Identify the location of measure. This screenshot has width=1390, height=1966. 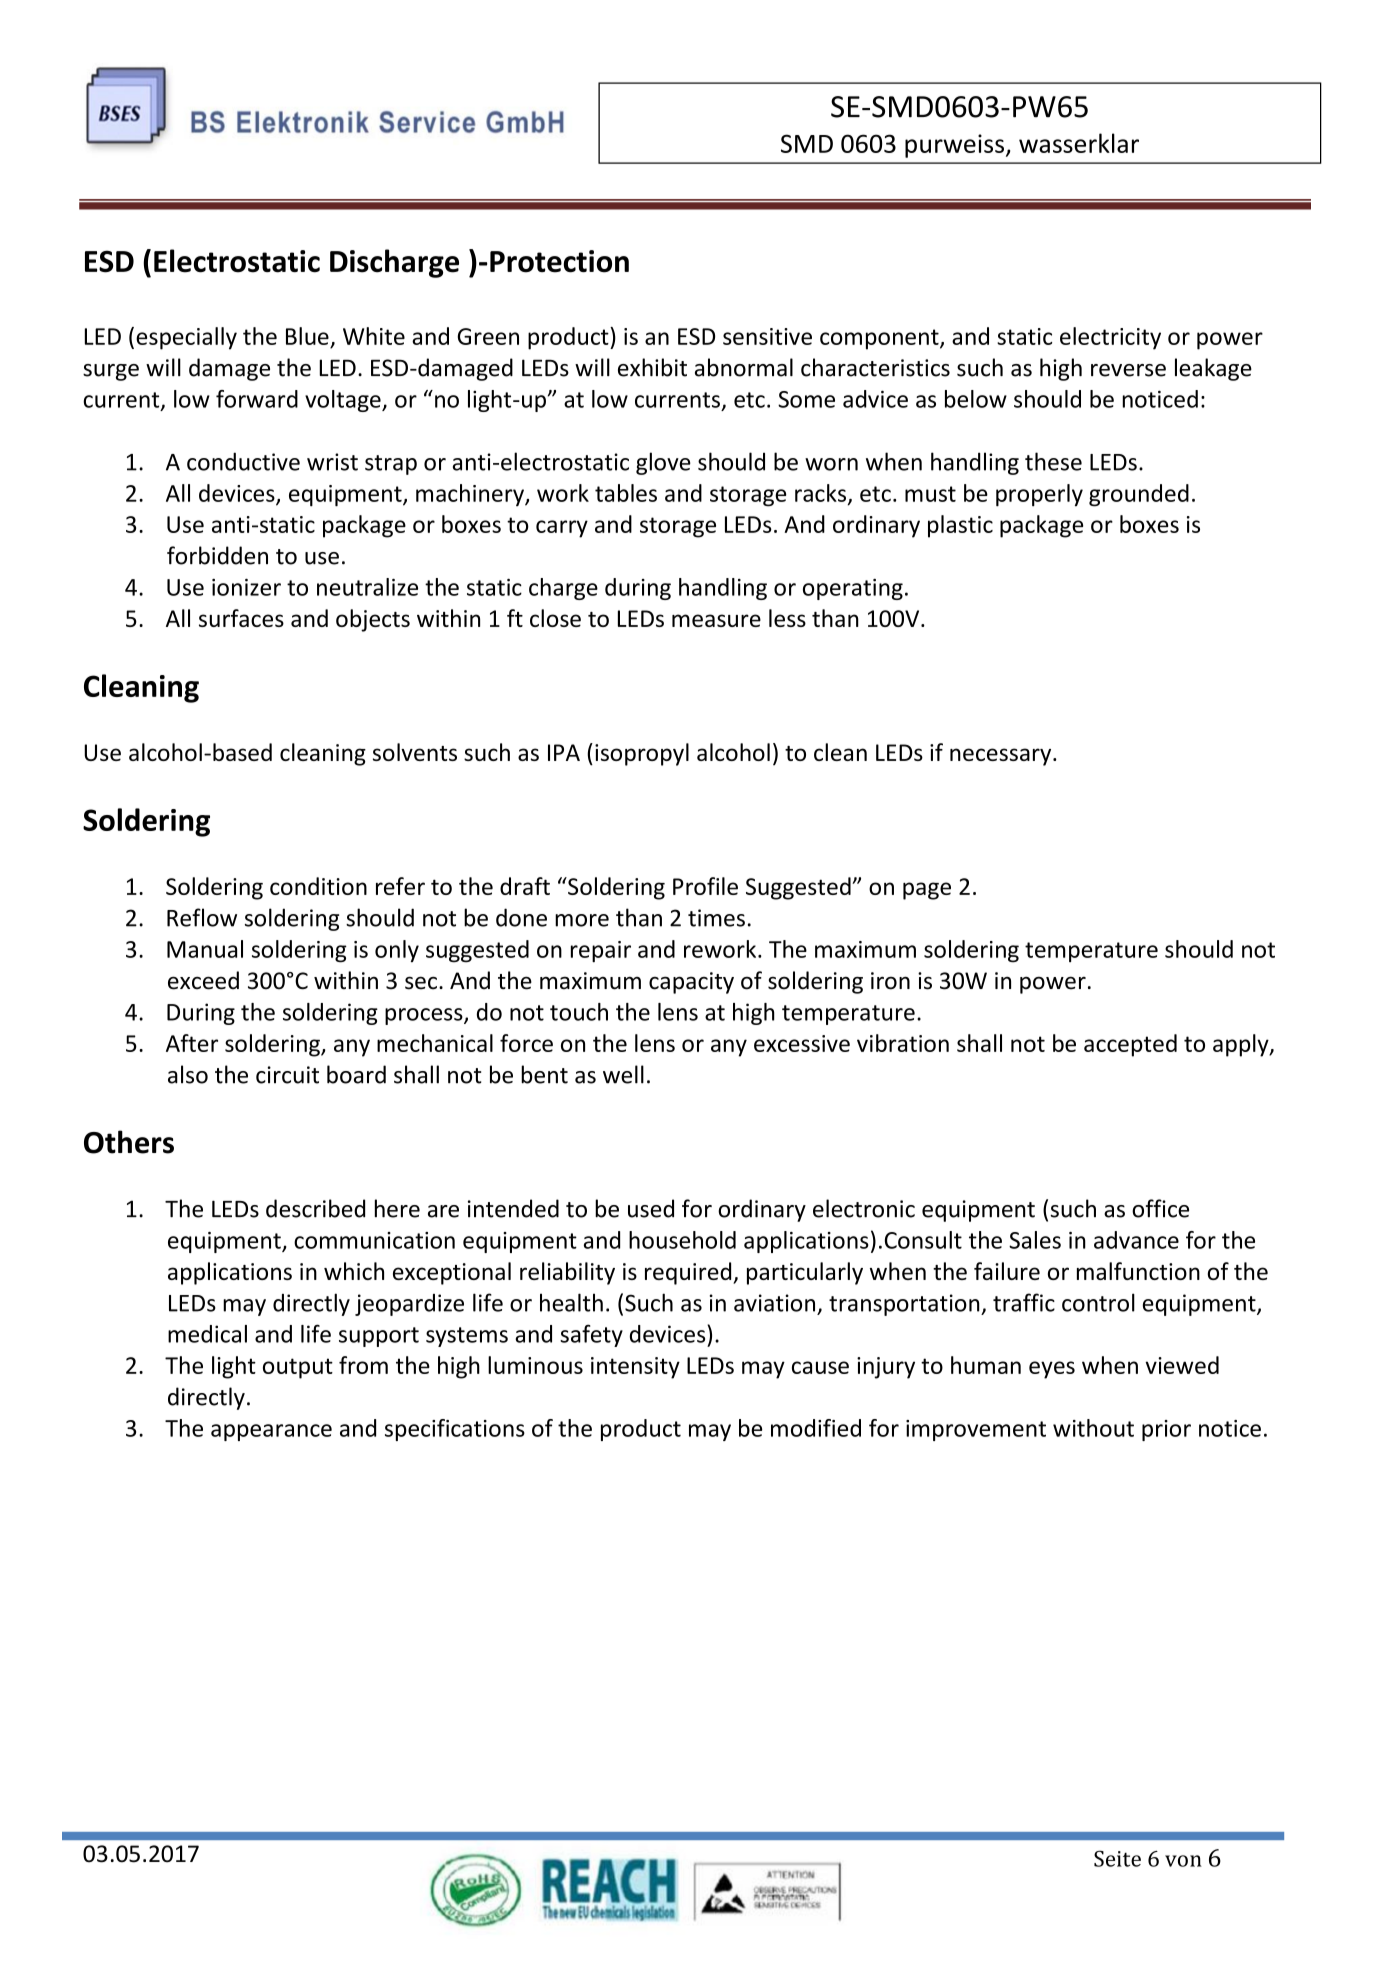
(716, 620).
